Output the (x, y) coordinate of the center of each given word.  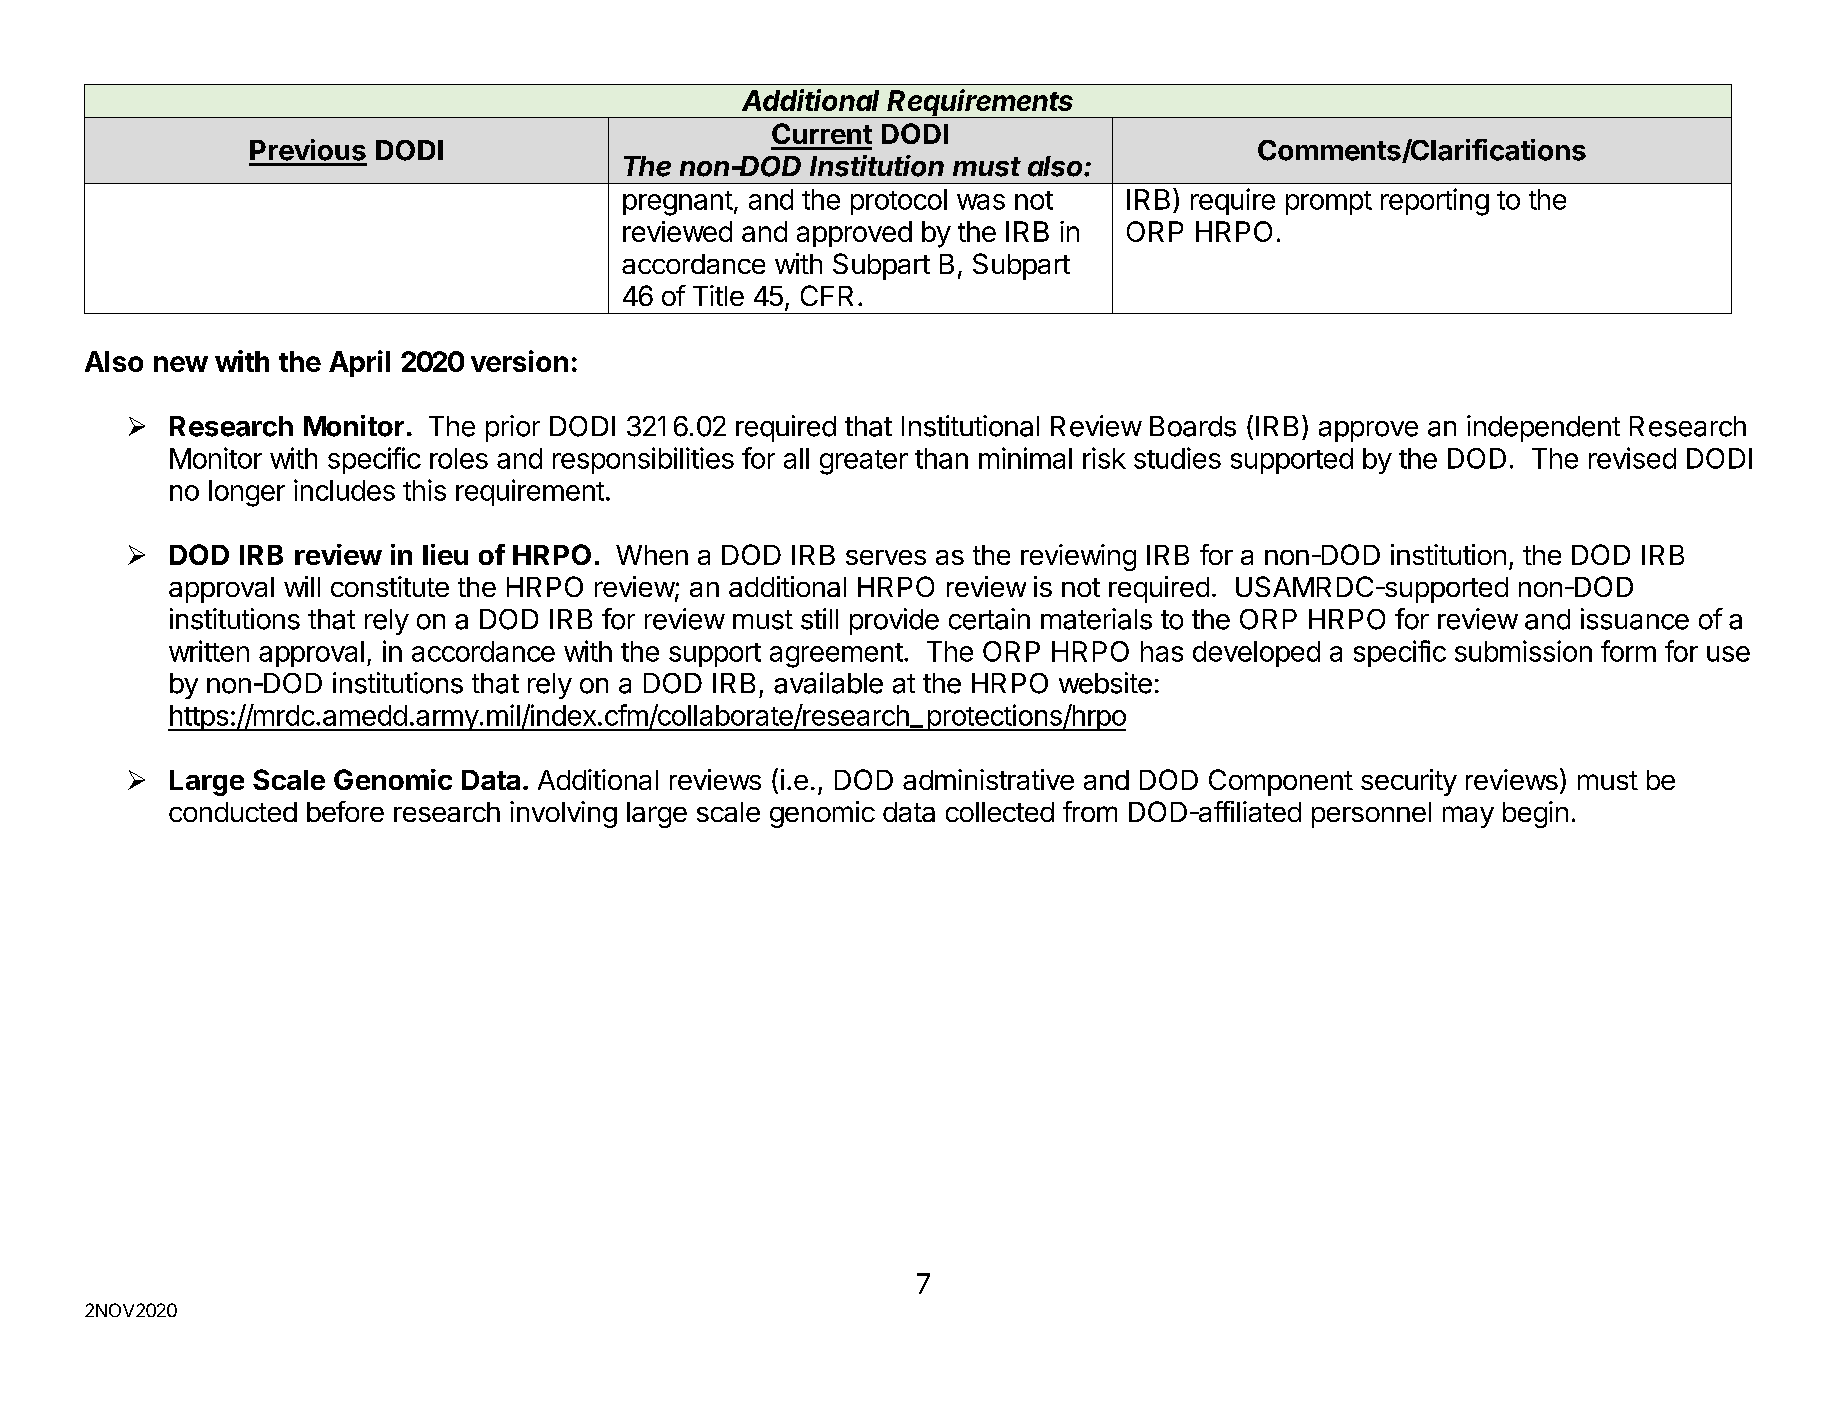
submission (1523, 651)
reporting (1435, 202)
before (345, 811)
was (981, 202)
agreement (836, 655)
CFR (827, 295)
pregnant (678, 203)
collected (1000, 812)
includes (344, 490)
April (359, 363)
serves (886, 557)
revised (1632, 458)
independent (1543, 428)
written (209, 651)
